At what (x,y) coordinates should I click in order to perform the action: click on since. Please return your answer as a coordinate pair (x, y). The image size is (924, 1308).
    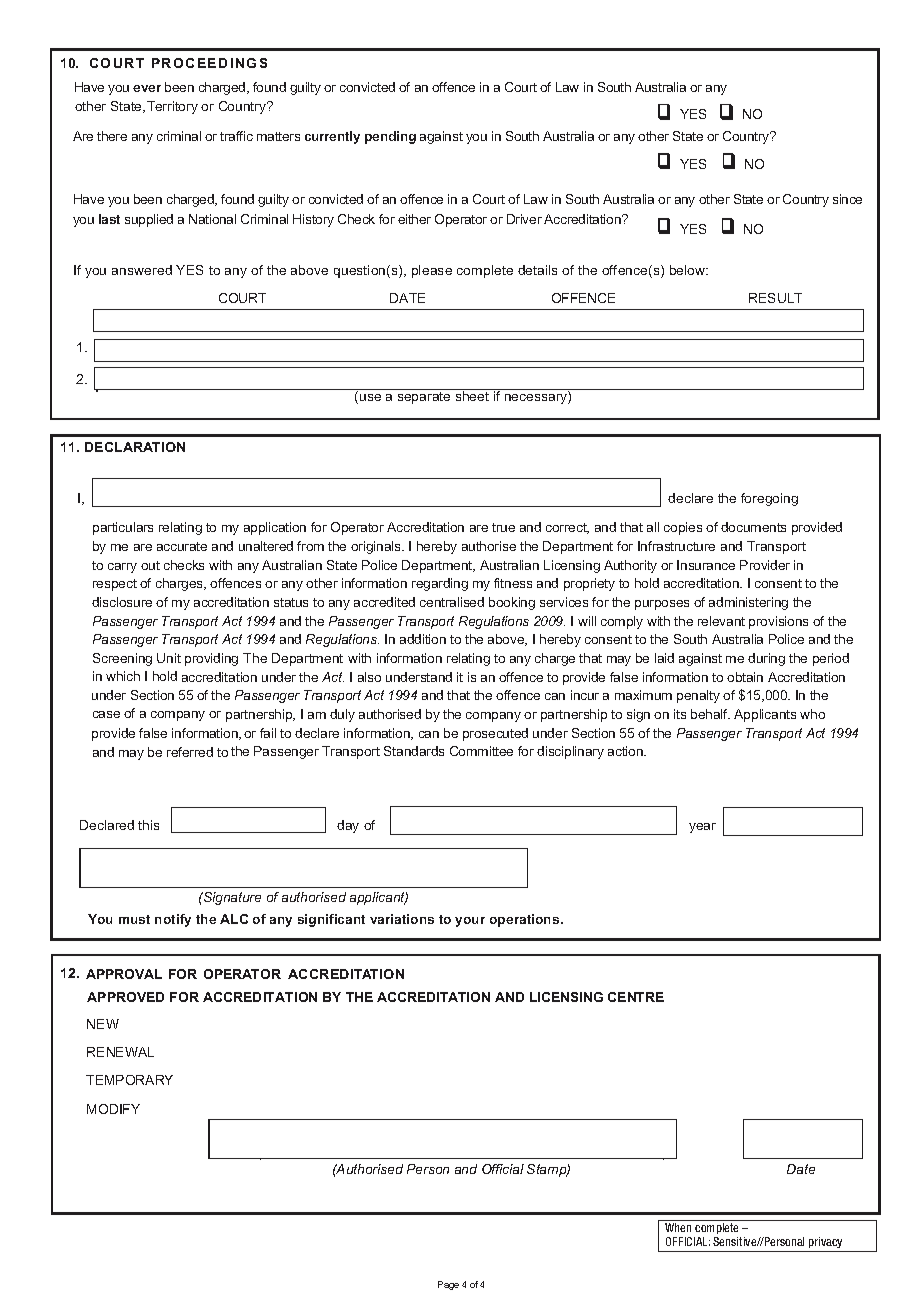
    Looking at the image, I should click on (847, 199).
